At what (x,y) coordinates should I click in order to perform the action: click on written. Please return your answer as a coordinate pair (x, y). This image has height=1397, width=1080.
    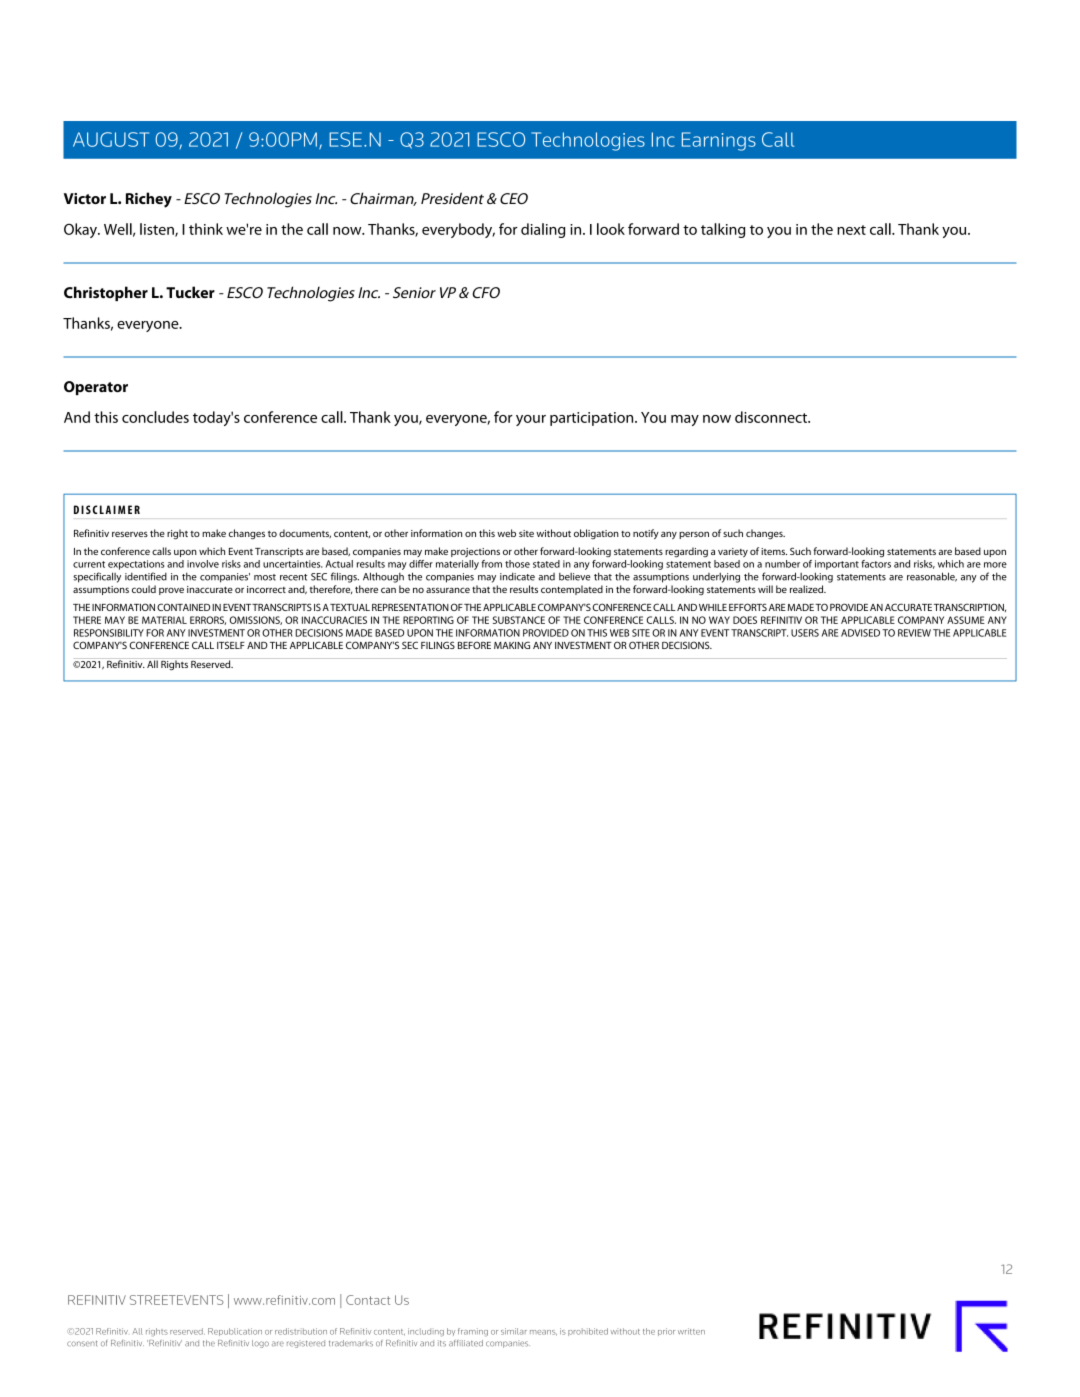
    Looking at the image, I should click on (691, 1331).
